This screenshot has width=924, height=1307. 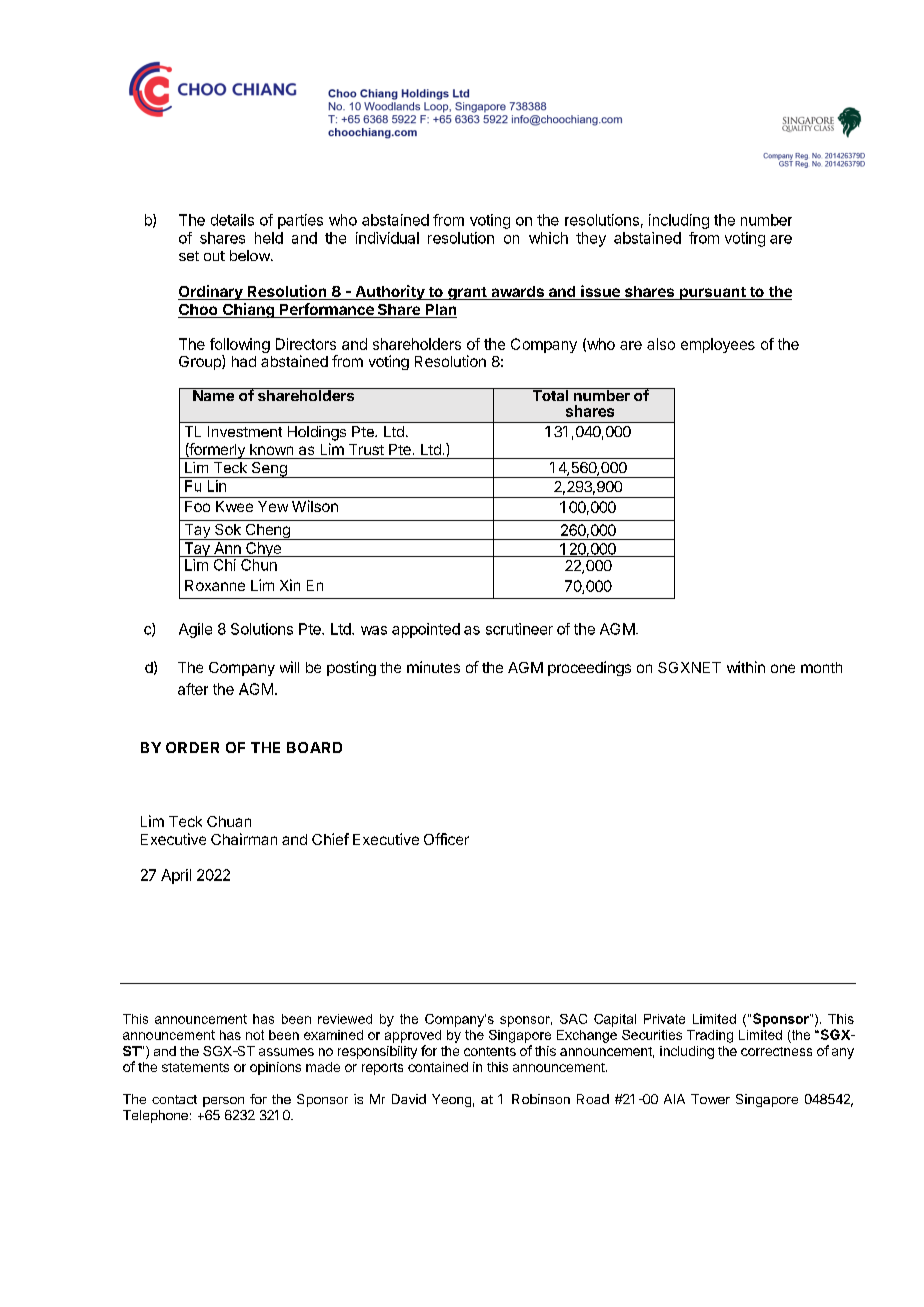 What do you see at coordinates (193, 689) in the screenshot?
I see `after` at bounding box center [193, 689].
